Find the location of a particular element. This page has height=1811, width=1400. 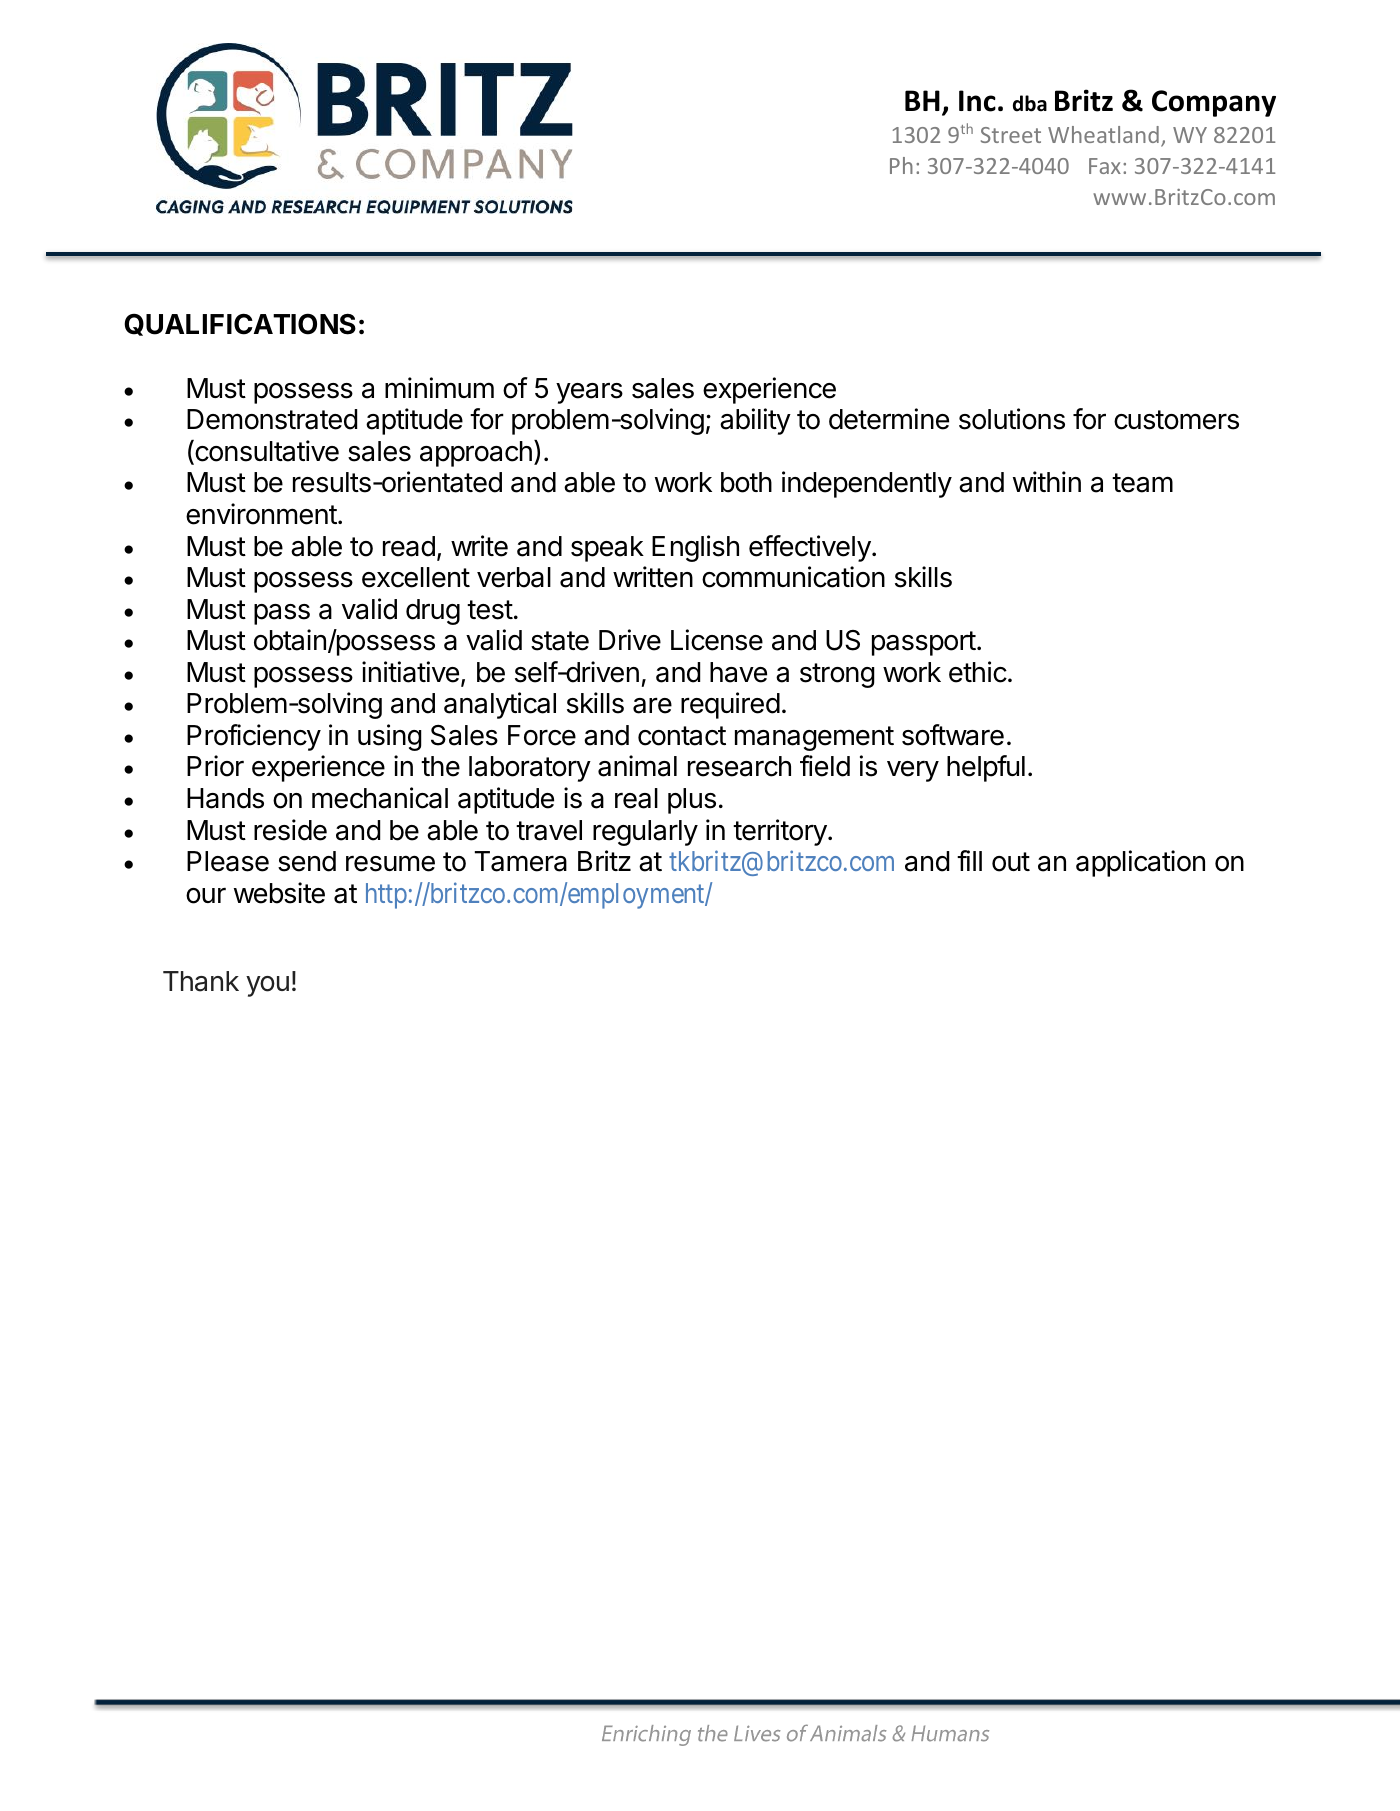

have is located at coordinates (738, 672).
